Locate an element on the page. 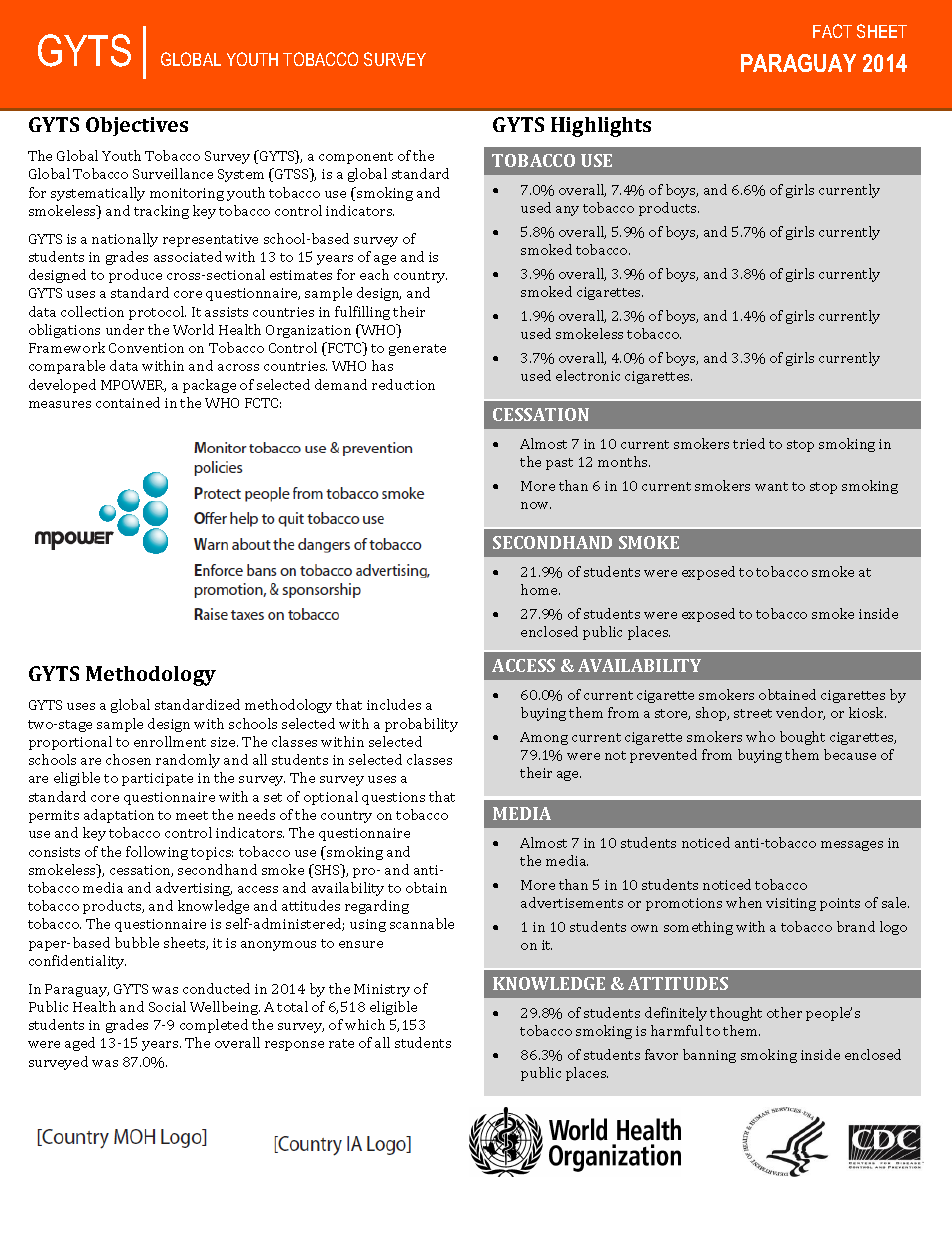 Image resolution: width=952 pixels, height=1233 pixels. Ministry is located at coordinates (382, 990).
